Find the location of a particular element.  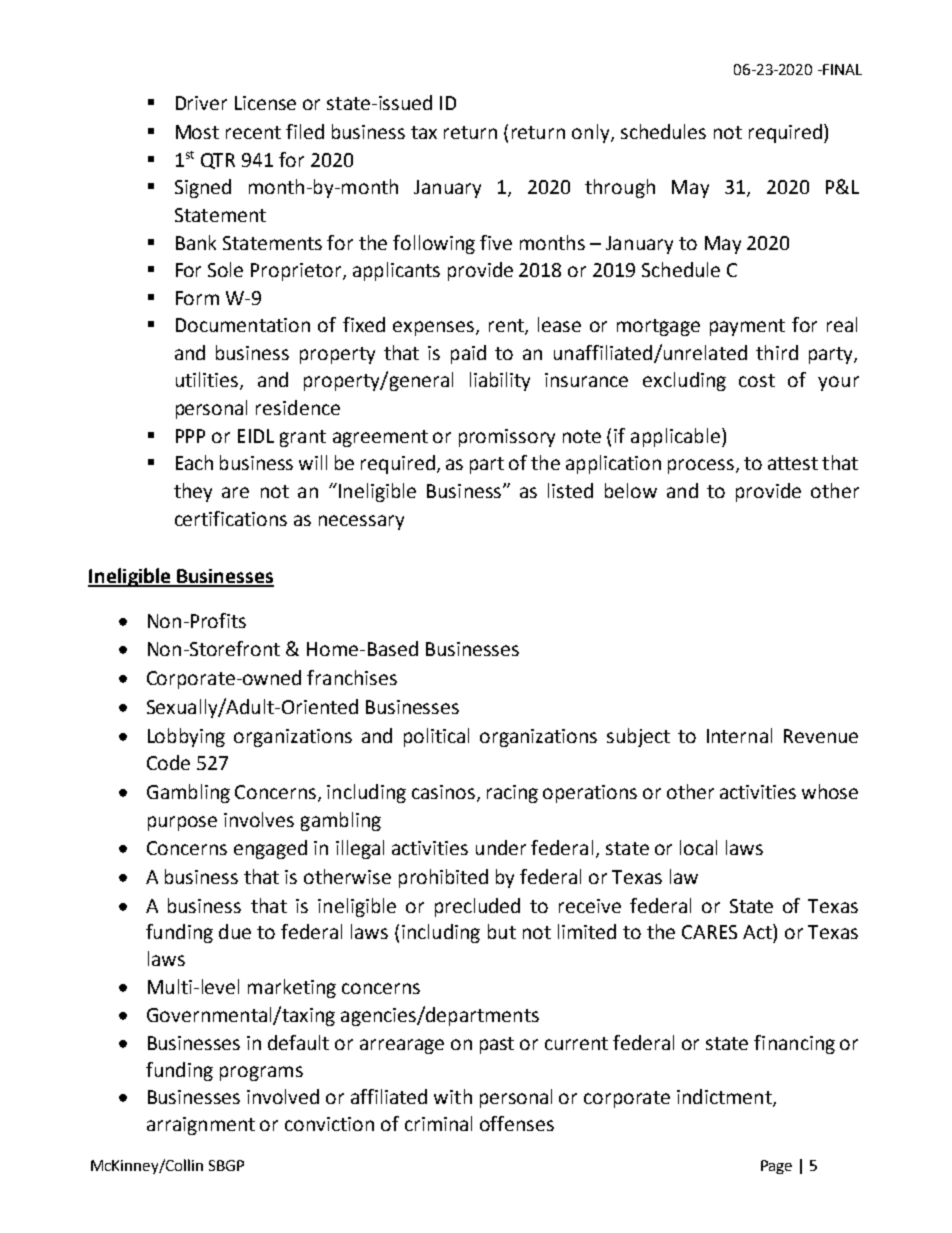

political is located at coordinates (436, 737).
